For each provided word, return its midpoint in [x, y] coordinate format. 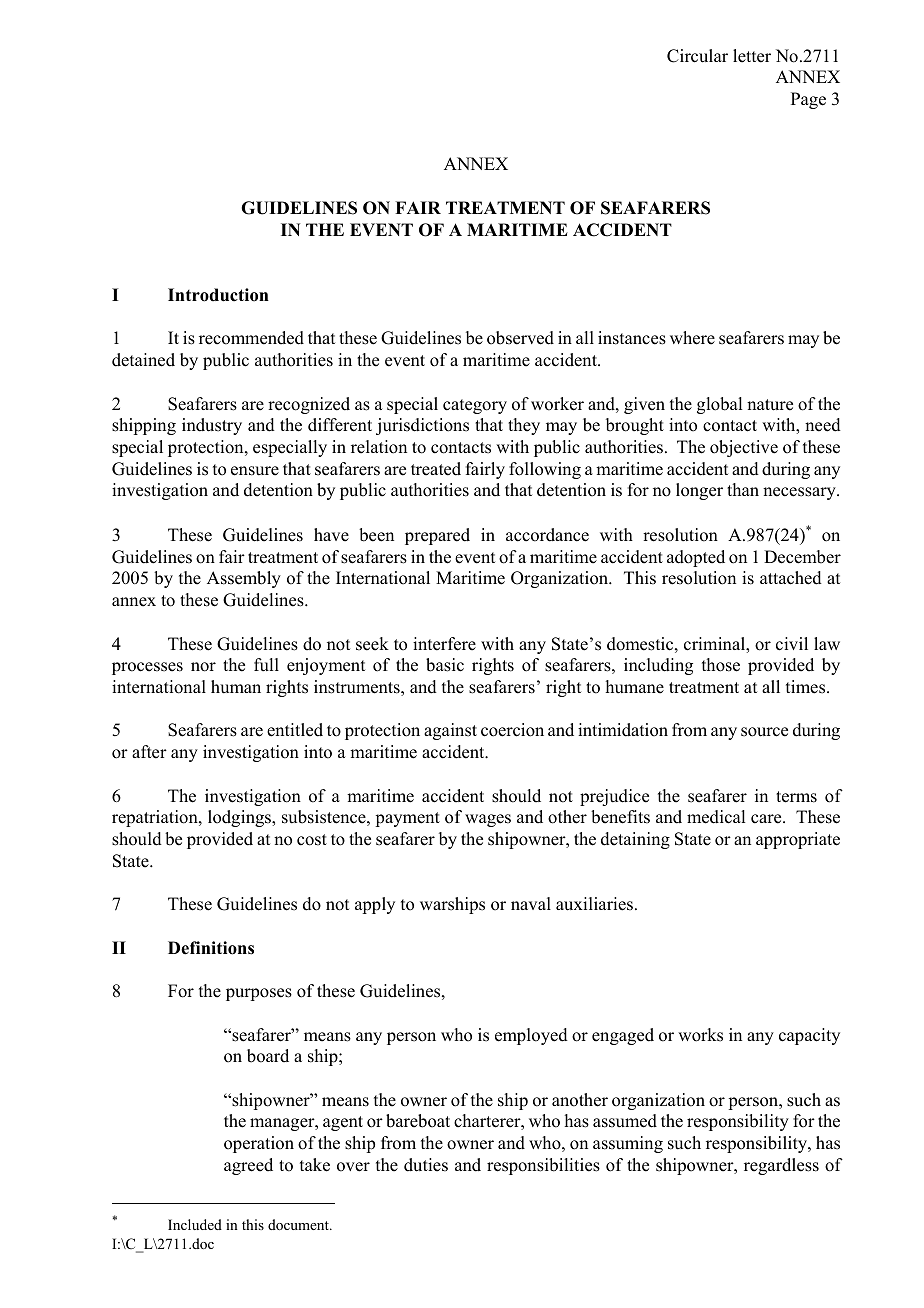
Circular [697, 56]
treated [436, 469]
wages [488, 820]
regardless [781, 1166]
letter [752, 56]
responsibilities [543, 1166]
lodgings [240, 818]
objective [744, 448]
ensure [255, 471]
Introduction [218, 295]
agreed [248, 1166]
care [767, 819]
